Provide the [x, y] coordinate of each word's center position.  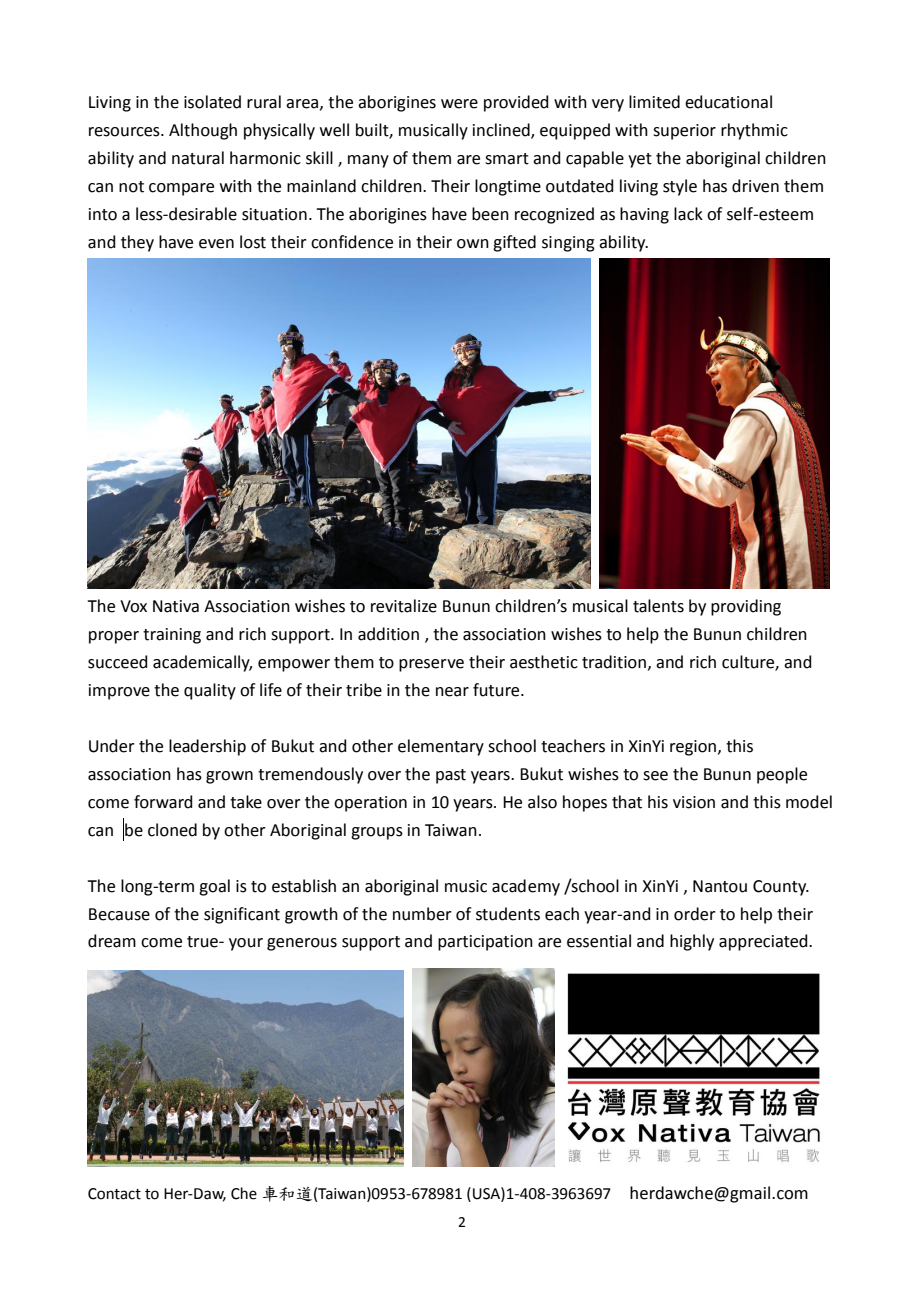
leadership [207, 747]
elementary [441, 747]
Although [203, 131]
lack [688, 214]
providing [746, 607]
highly [692, 942]
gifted [514, 243]
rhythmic [754, 131]
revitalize [404, 606]
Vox [133, 606]
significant [242, 915]
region [693, 748]
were [459, 104]
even [216, 244]
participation [485, 943]
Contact [114, 1194]
